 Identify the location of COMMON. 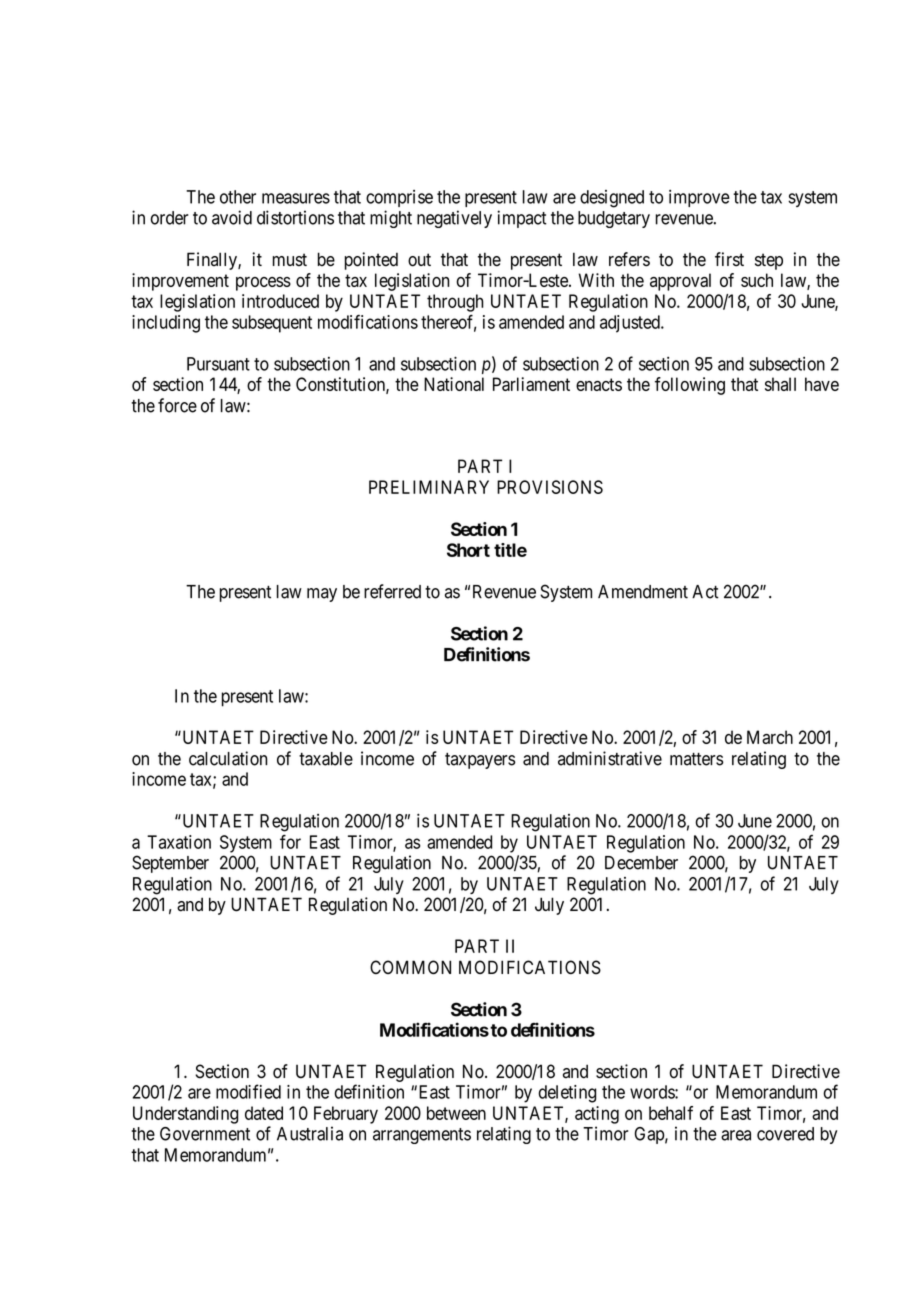
(410, 967).
